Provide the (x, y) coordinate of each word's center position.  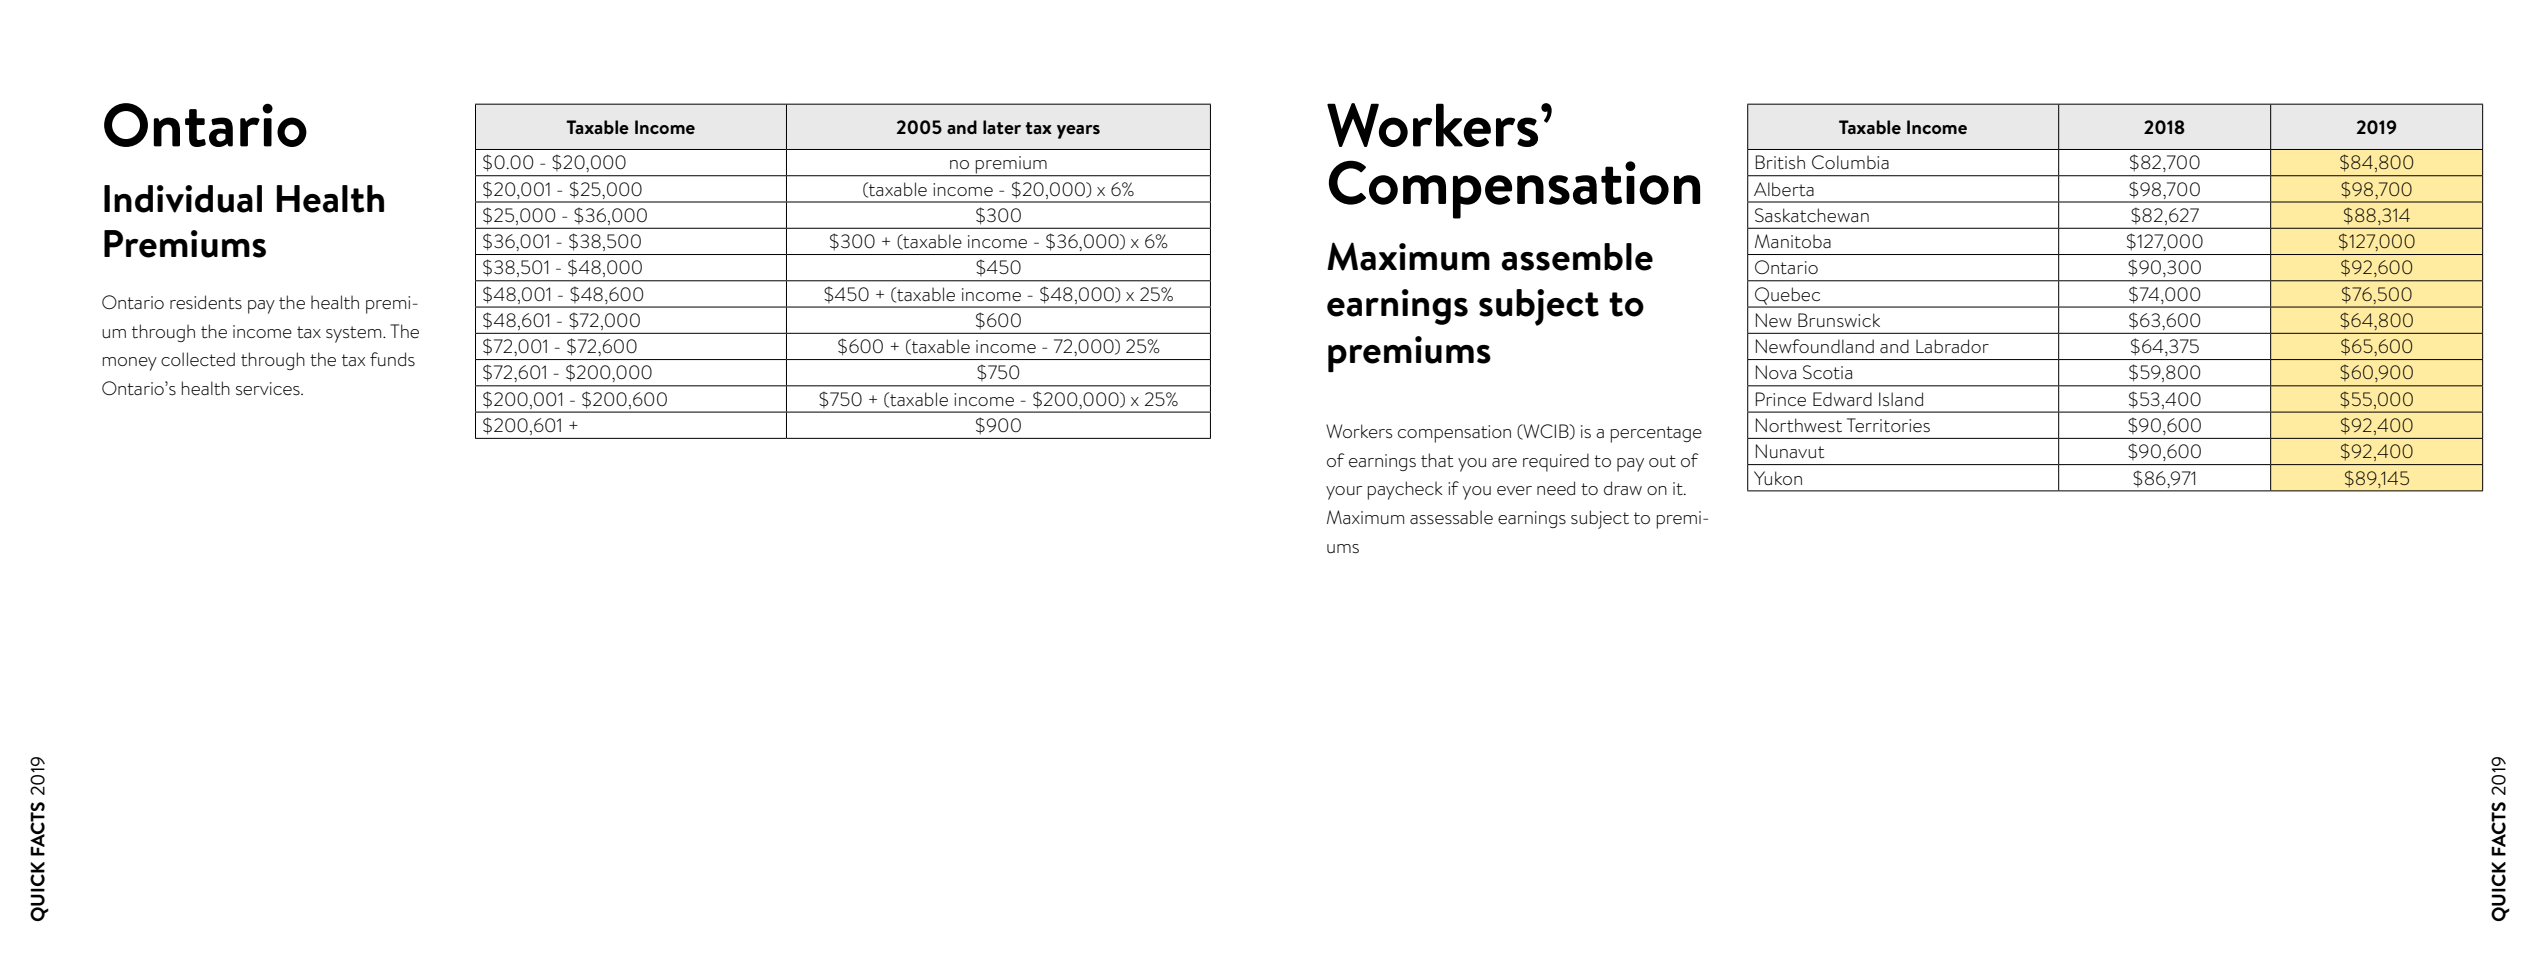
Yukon (1778, 478)
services (269, 389)
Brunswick (1839, 320)
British (1780, 162)
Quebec (1788, 297)
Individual (183, 199)
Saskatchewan (1812, 215)
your (1344, 493)
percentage (1656, 434)
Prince (1781, 399)
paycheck (1405, 490)
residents (206, 302)
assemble (1577, 257)
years (1078, 132)
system (355, 334)
